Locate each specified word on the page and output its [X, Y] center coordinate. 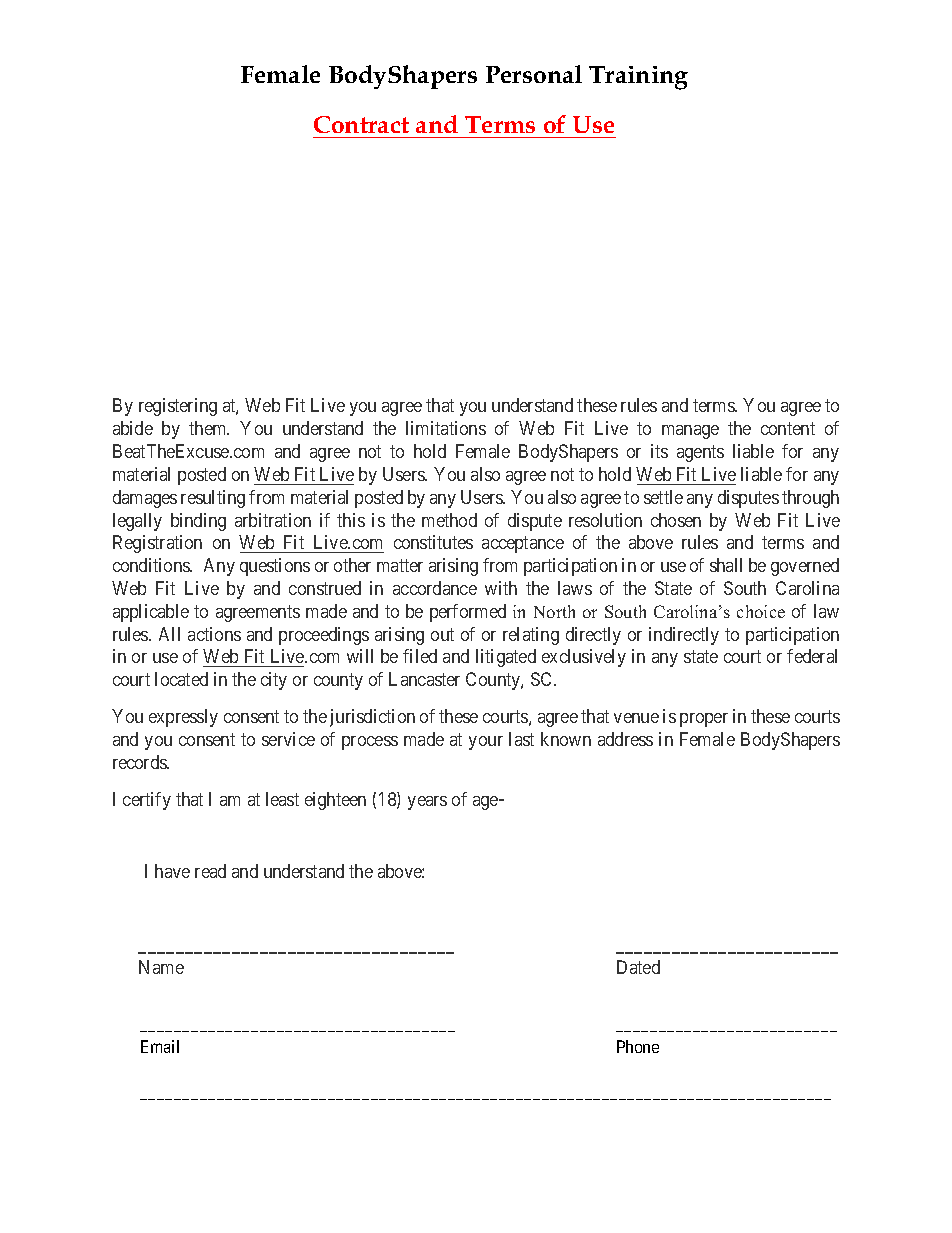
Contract [361, 124]
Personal [534, 74]
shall [726, 565]
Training [638, 78]
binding [198, 522]
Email [160, 1046]
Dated [638, 967]
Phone [638, 1046]
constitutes [433, 542]
